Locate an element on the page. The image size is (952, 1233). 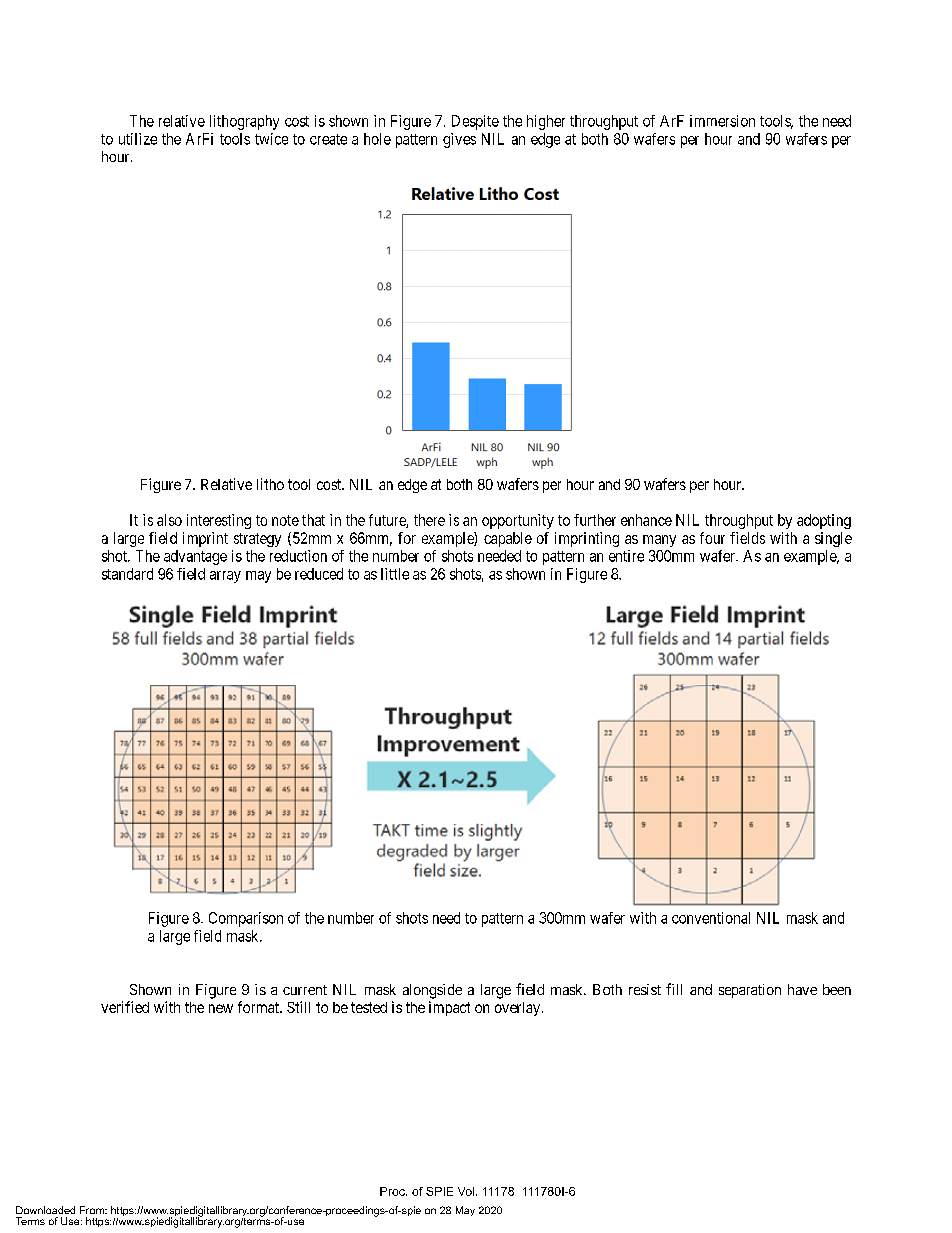
Downloaded is located at coordinates (45, 1210).
